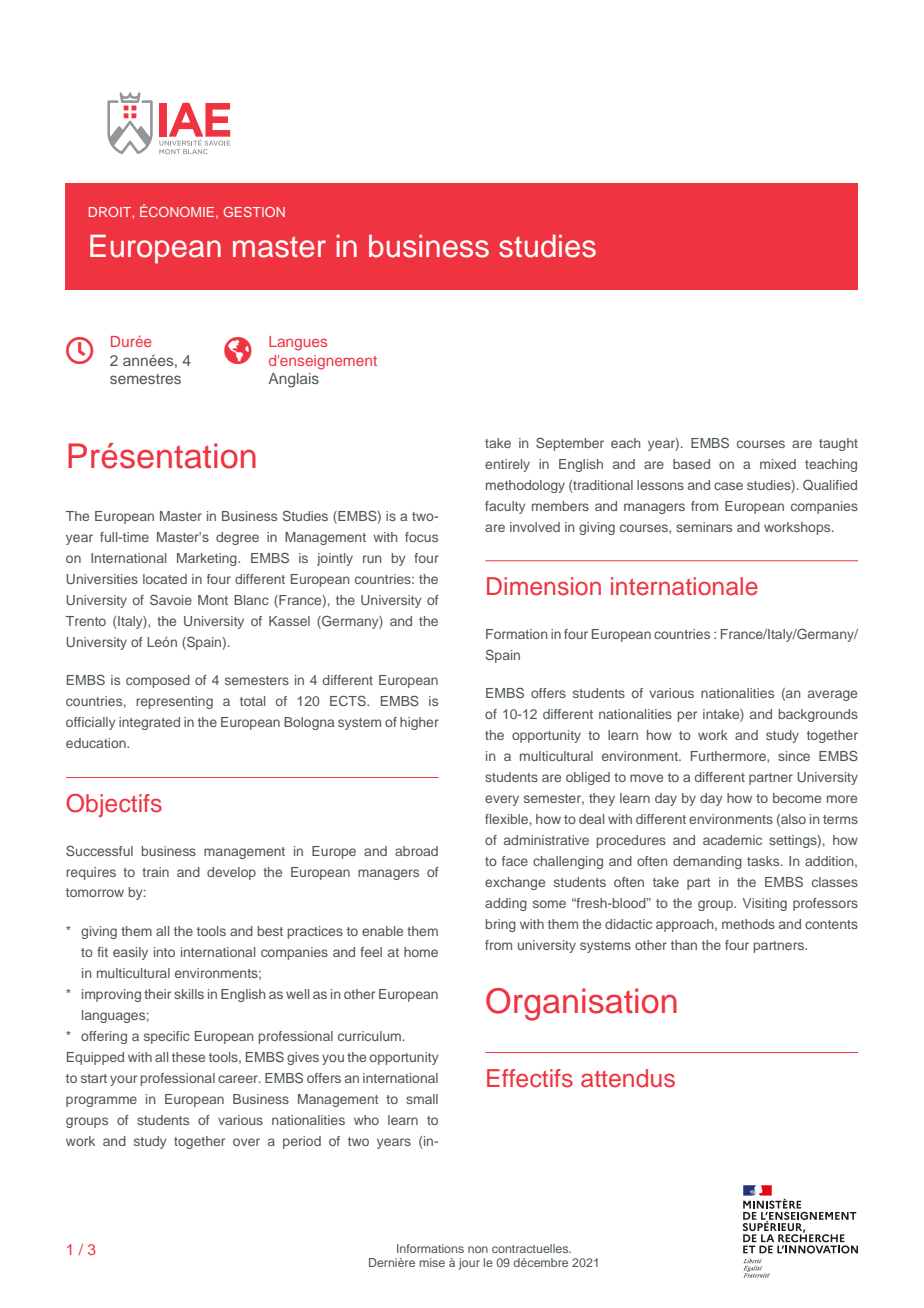 The image size is (924, 1308). I want to click on adding, so click(506, 904).
